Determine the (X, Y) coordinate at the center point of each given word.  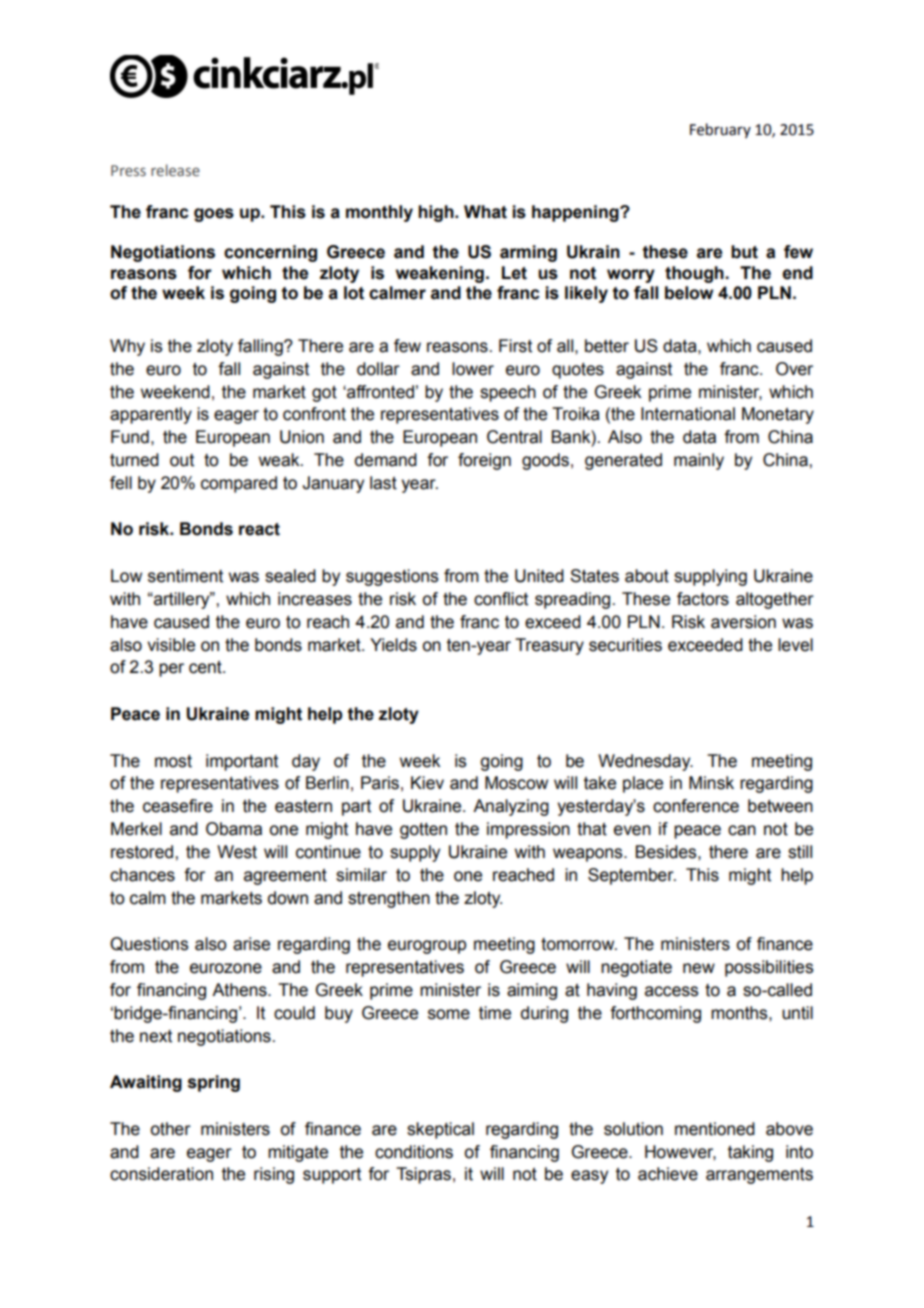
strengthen (389, 899)
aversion (743, 622)
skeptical (440, 1130)
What (485, 212)
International (688, 414)
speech (508, 393)
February (720, 130)
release (175, 170)
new (699, 968)
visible (171, 645)
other (171, 1129)
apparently (151, 415)
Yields (393, 645)
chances (142, 875)
